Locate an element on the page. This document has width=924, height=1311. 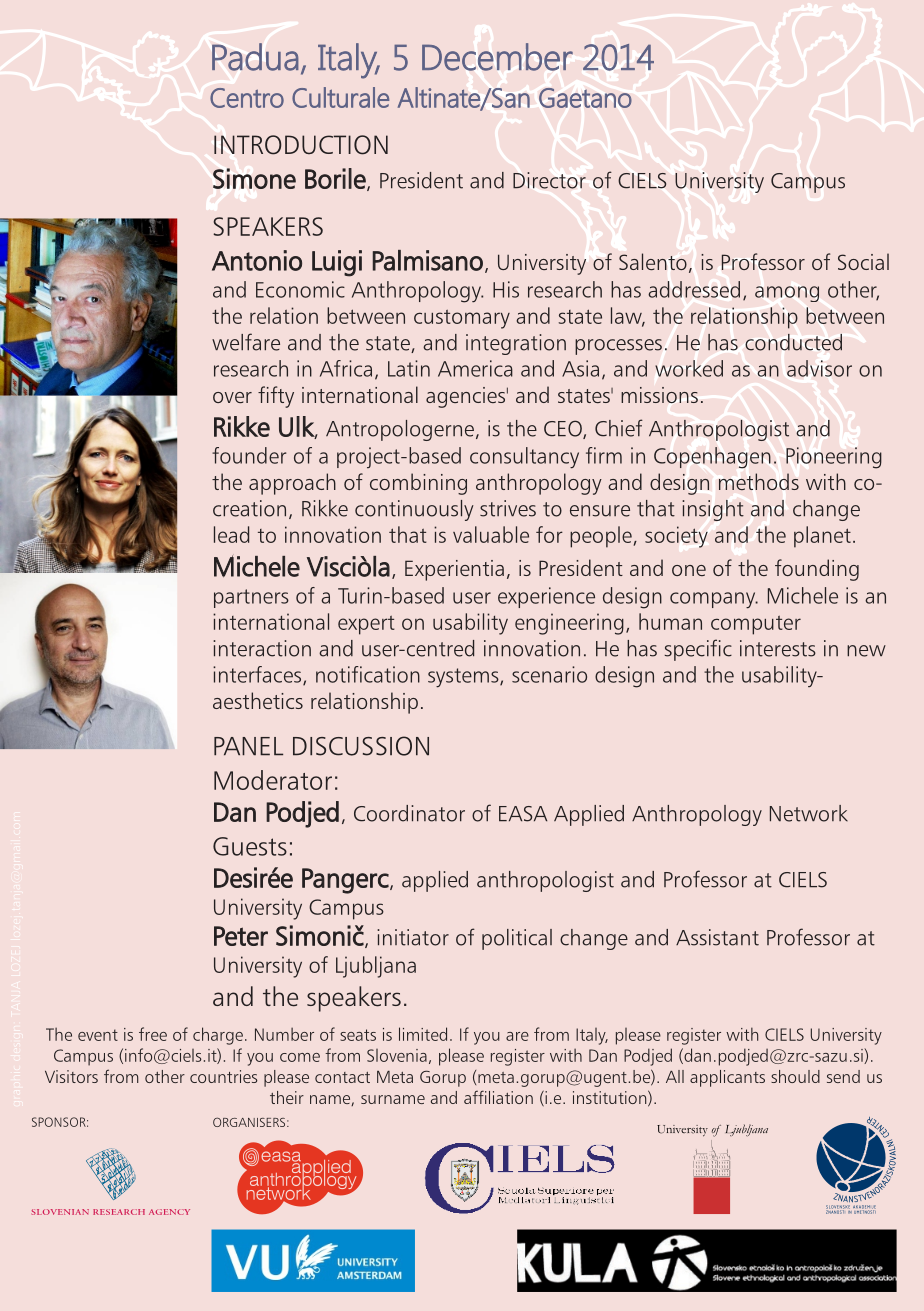
America is located at coordinates (475, 368).
